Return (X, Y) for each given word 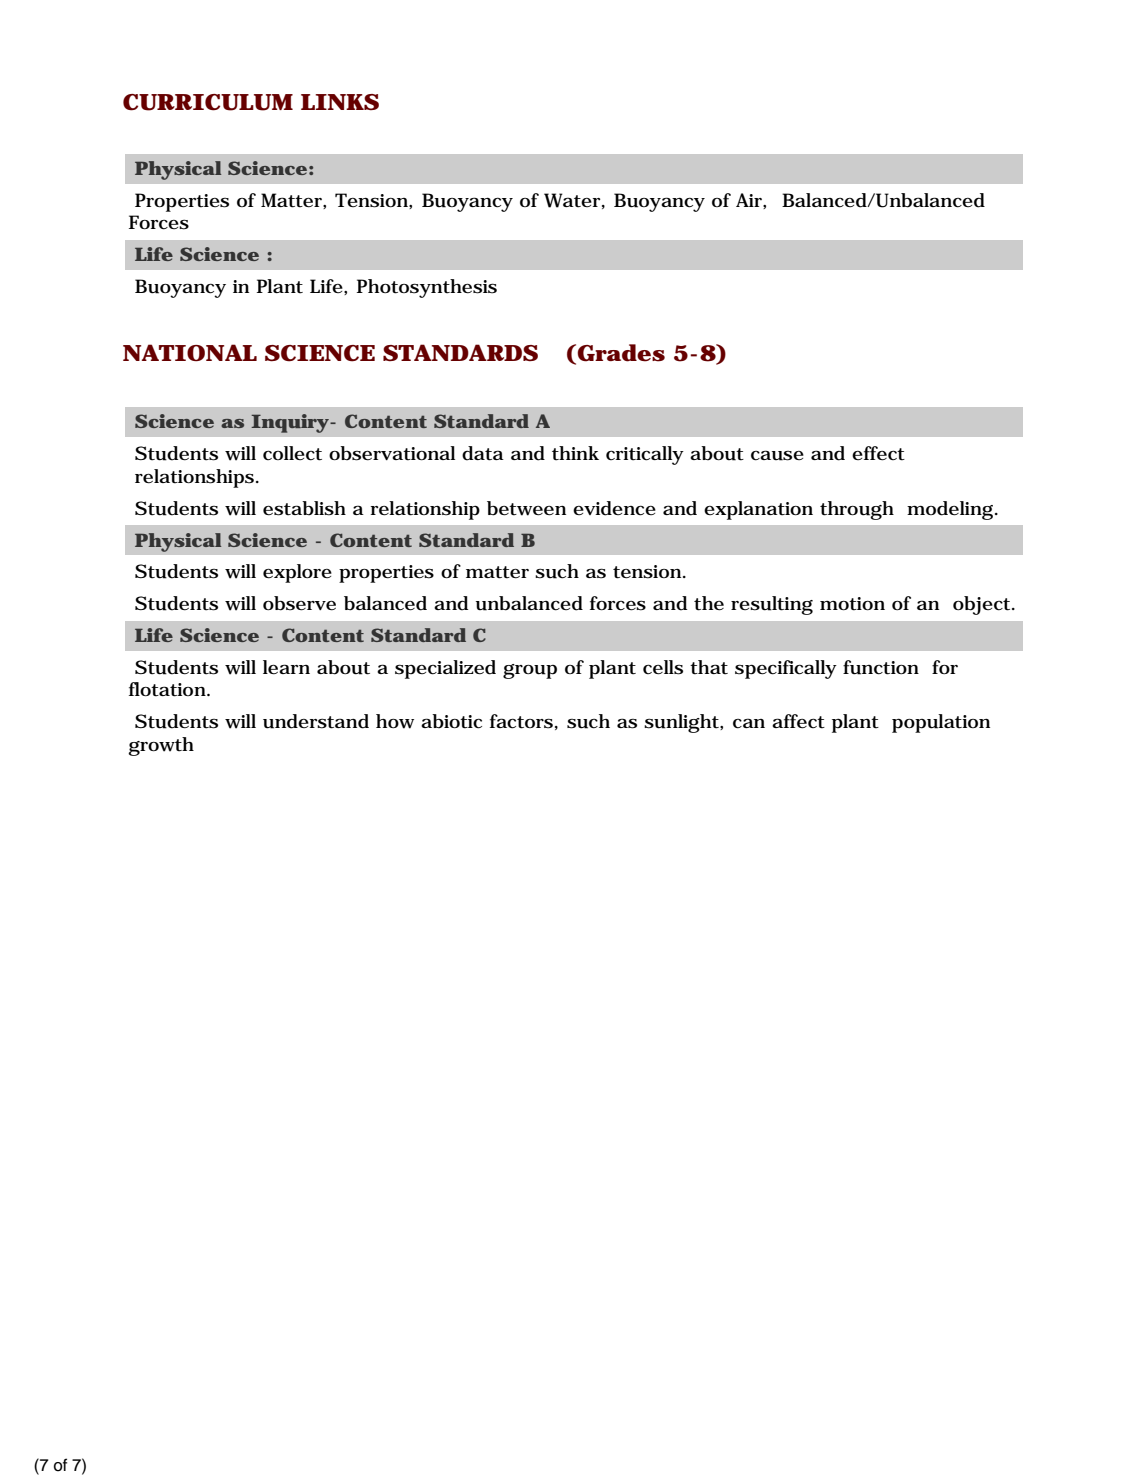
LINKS (340, 102)
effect (878, 453)
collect (292, 453)
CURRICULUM (208, 102)
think (575, 453)
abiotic (451, 721)
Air (751, 201)
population (941, 723)
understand (316, 721)
